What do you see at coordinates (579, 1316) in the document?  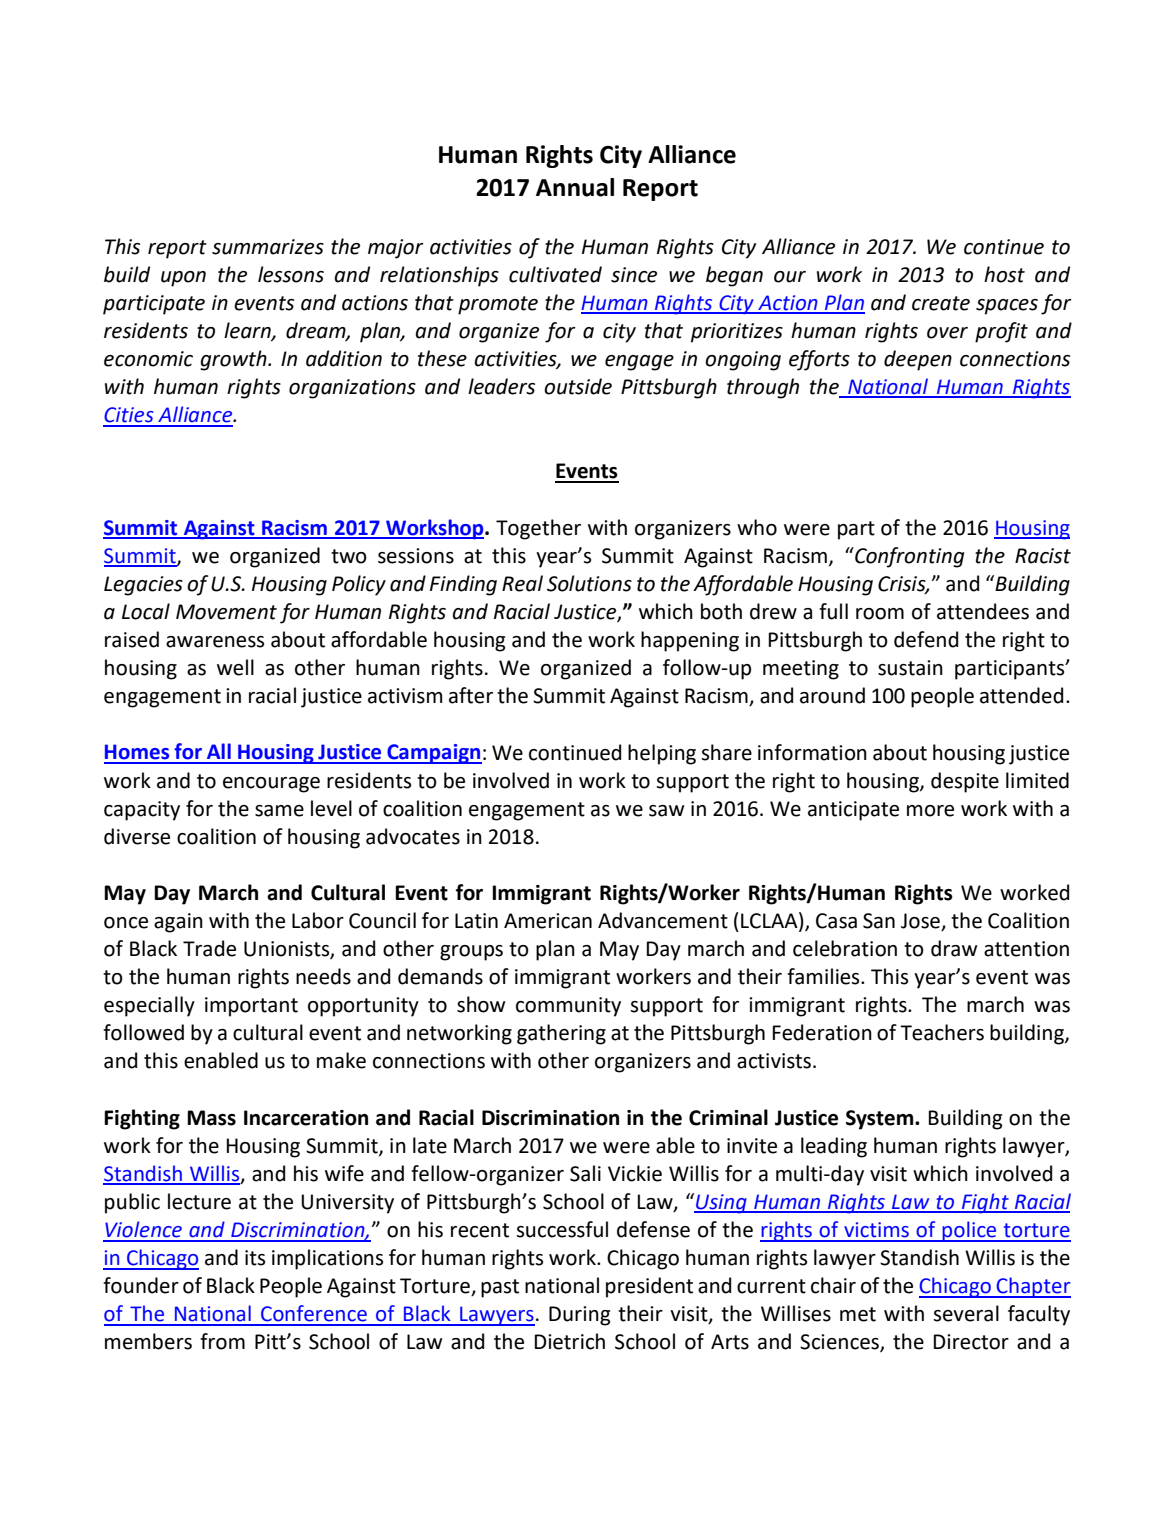 I see `During` at bounding box center [579, 1316].
